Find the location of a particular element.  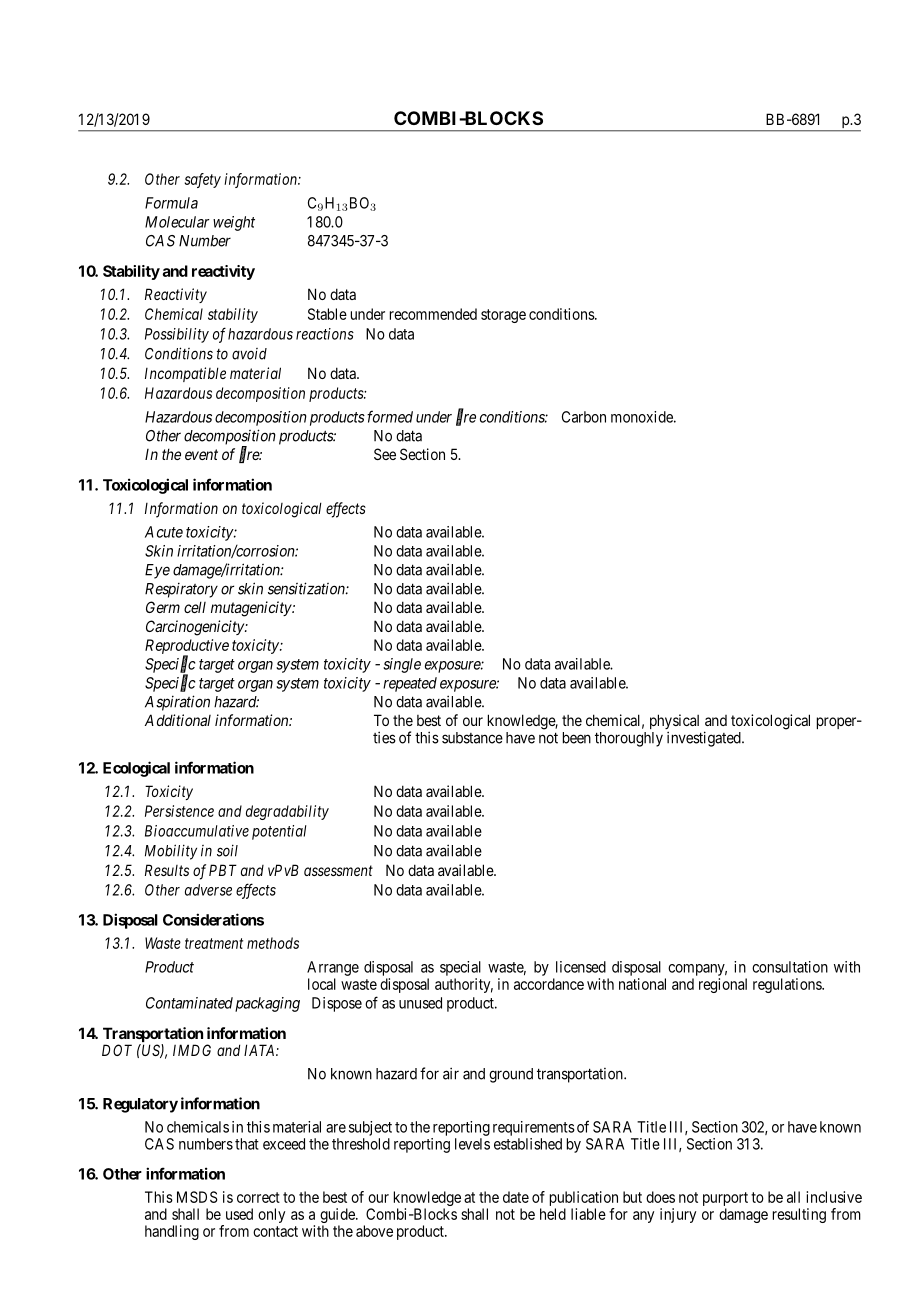

consultation is located at coordinates (790, 967).
